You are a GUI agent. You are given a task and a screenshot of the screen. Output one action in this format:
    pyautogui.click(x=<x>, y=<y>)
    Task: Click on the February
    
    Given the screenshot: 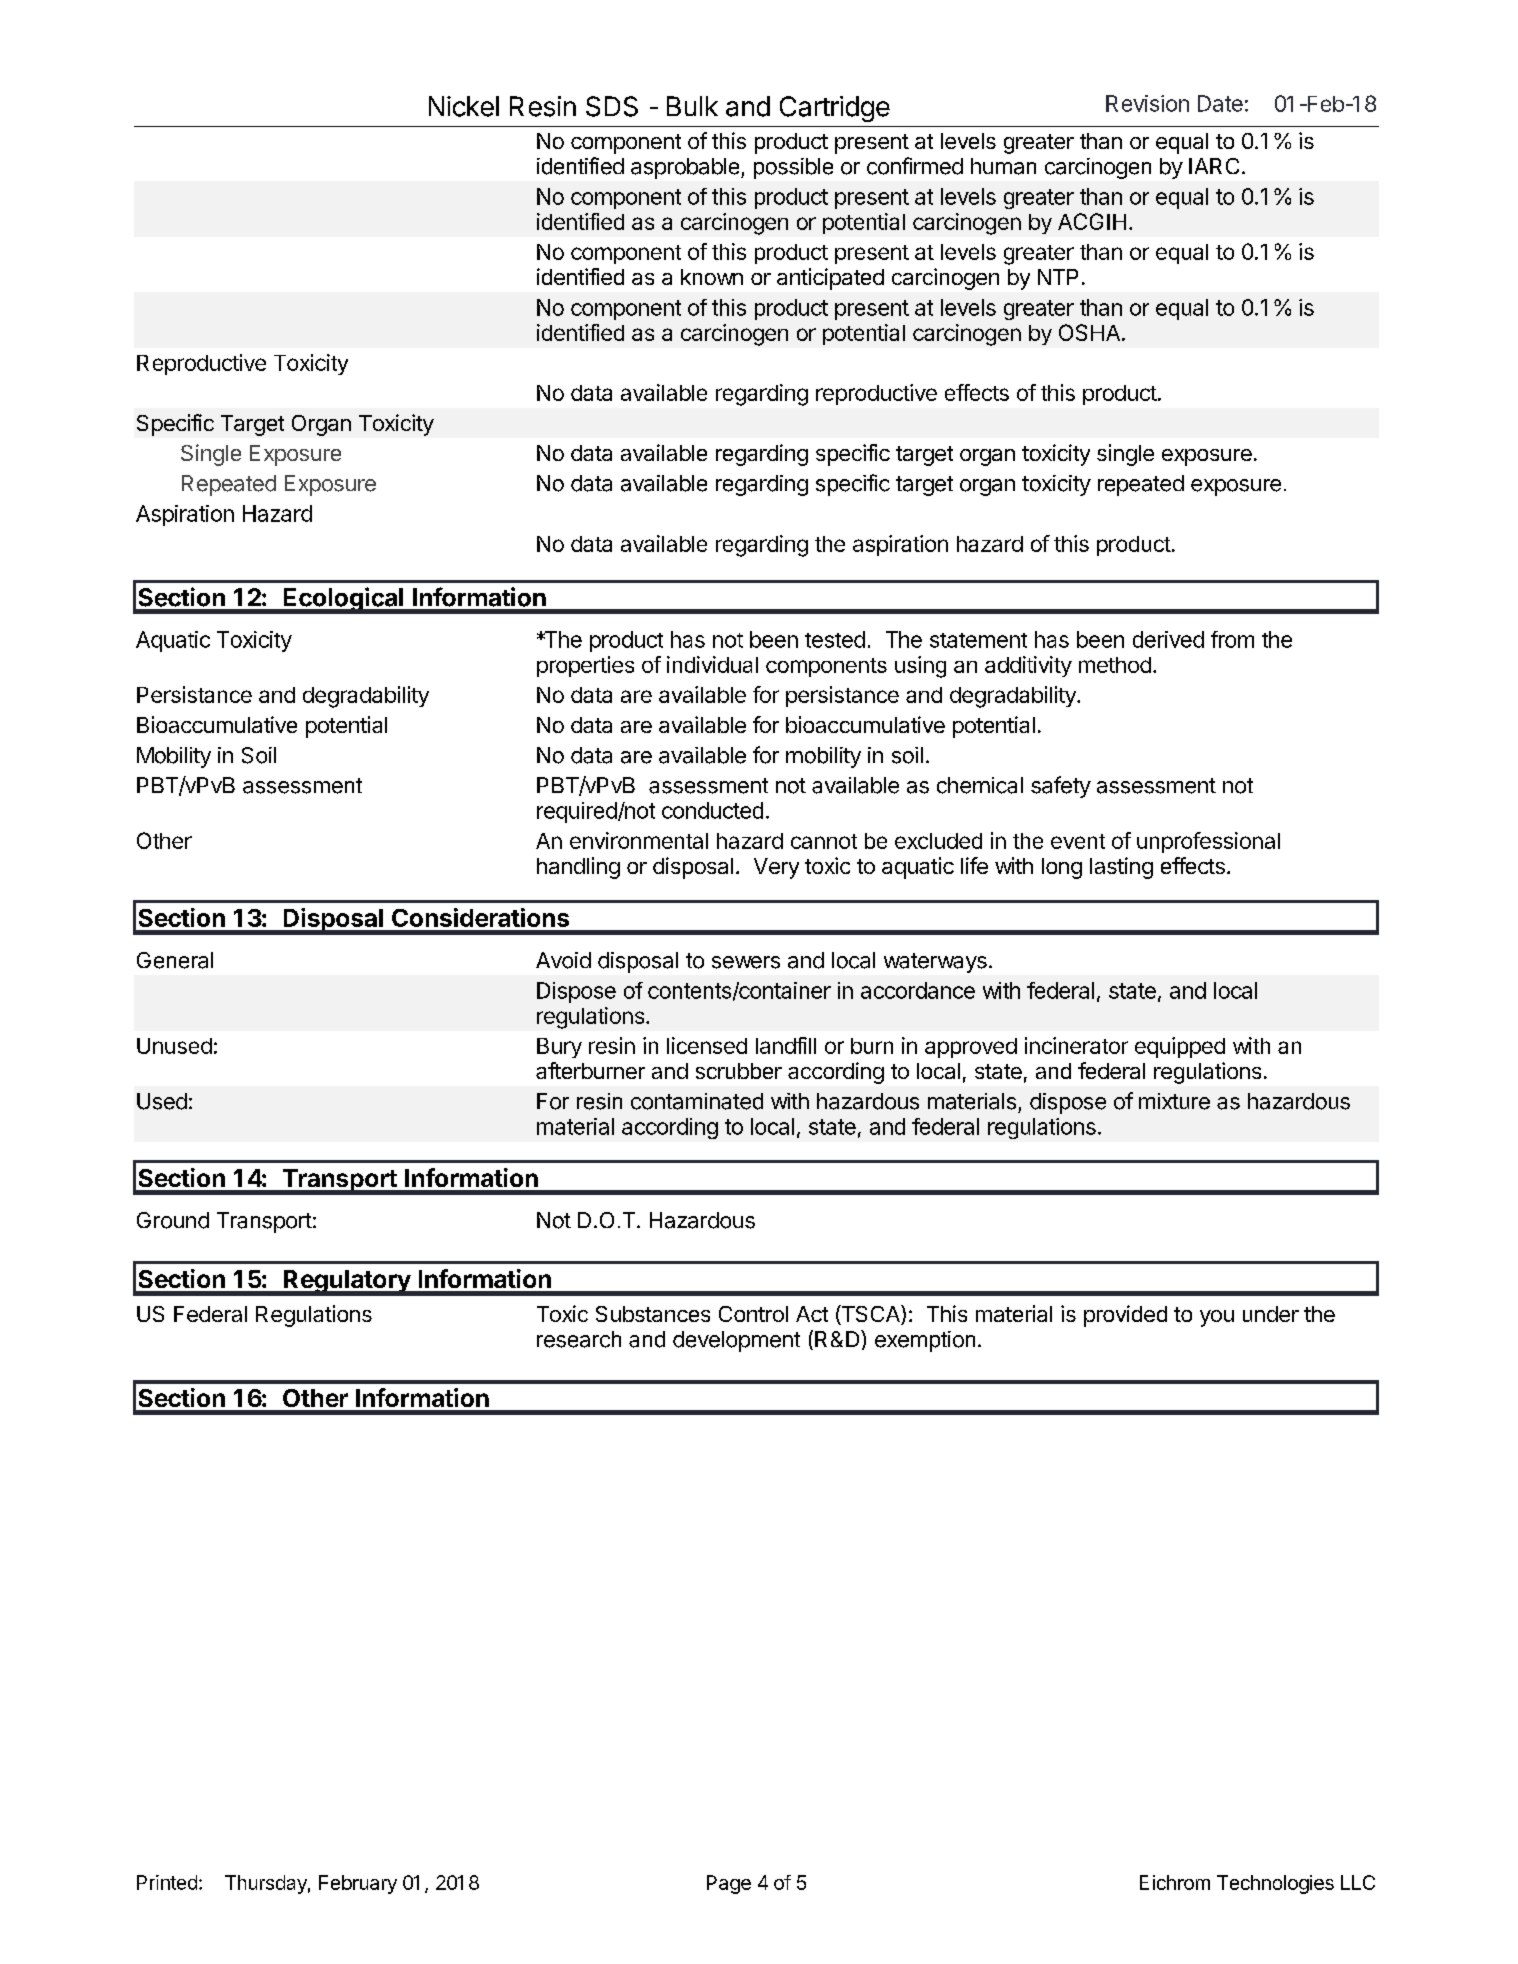 What is the action you would take?
    pyautogui.click(x=358, y=1884)
